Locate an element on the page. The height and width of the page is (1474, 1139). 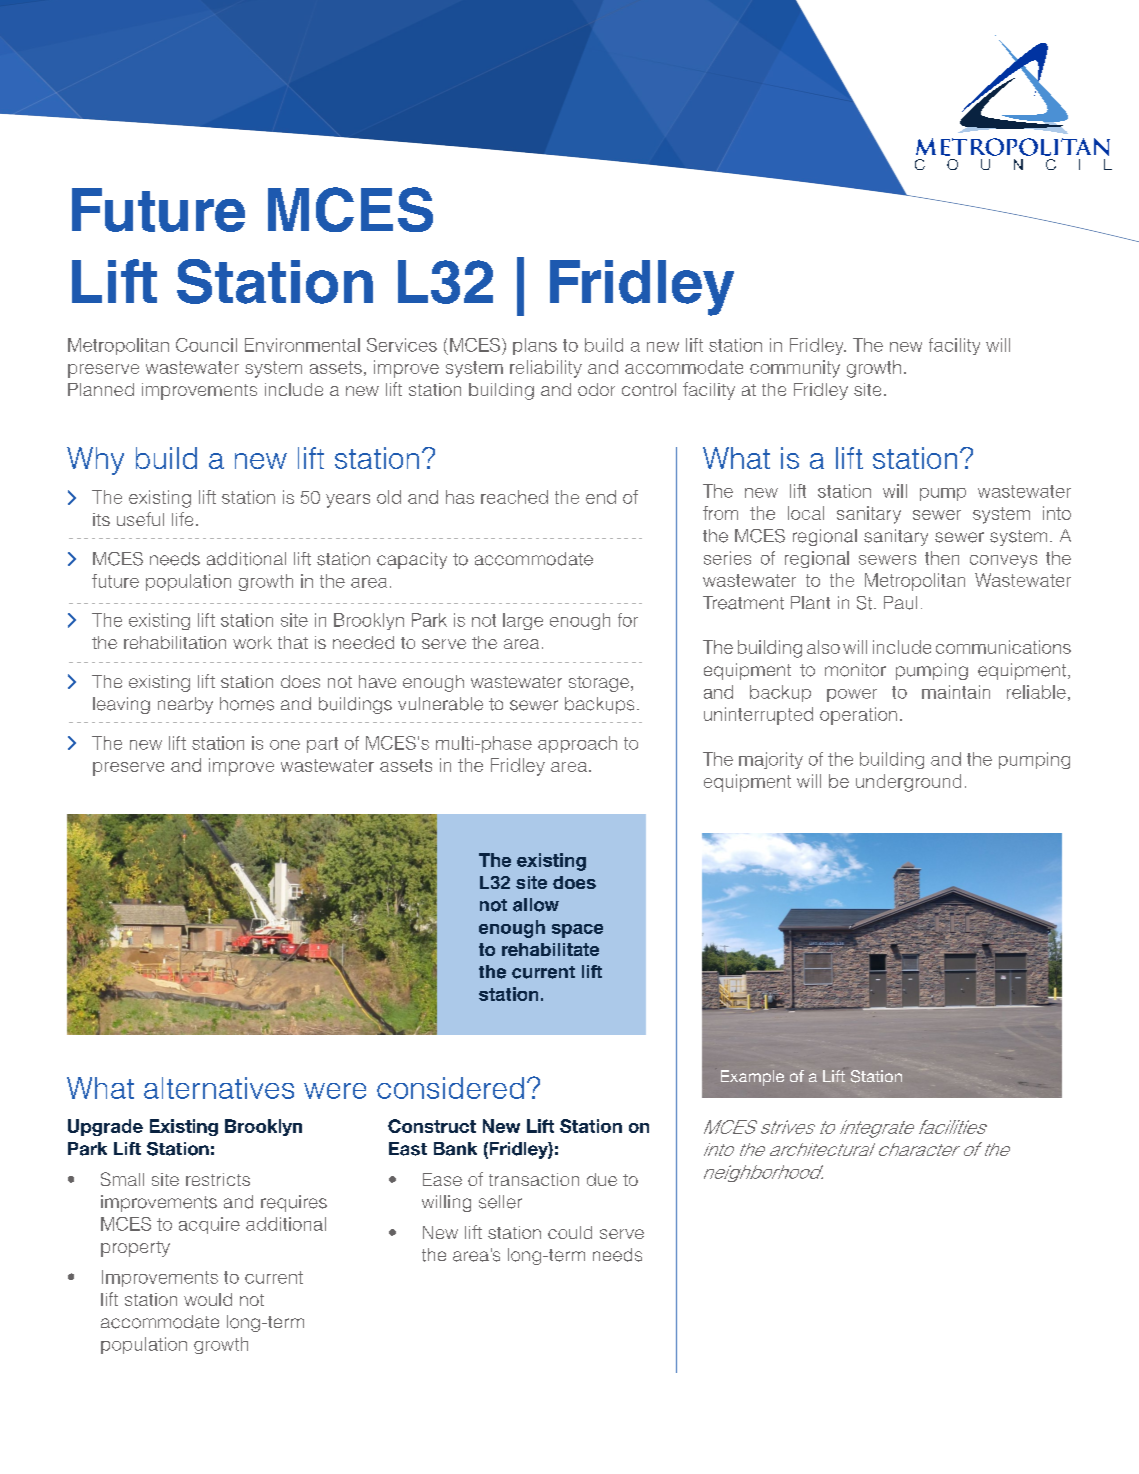
rehabilitation is located at coordinates (175, 642).
